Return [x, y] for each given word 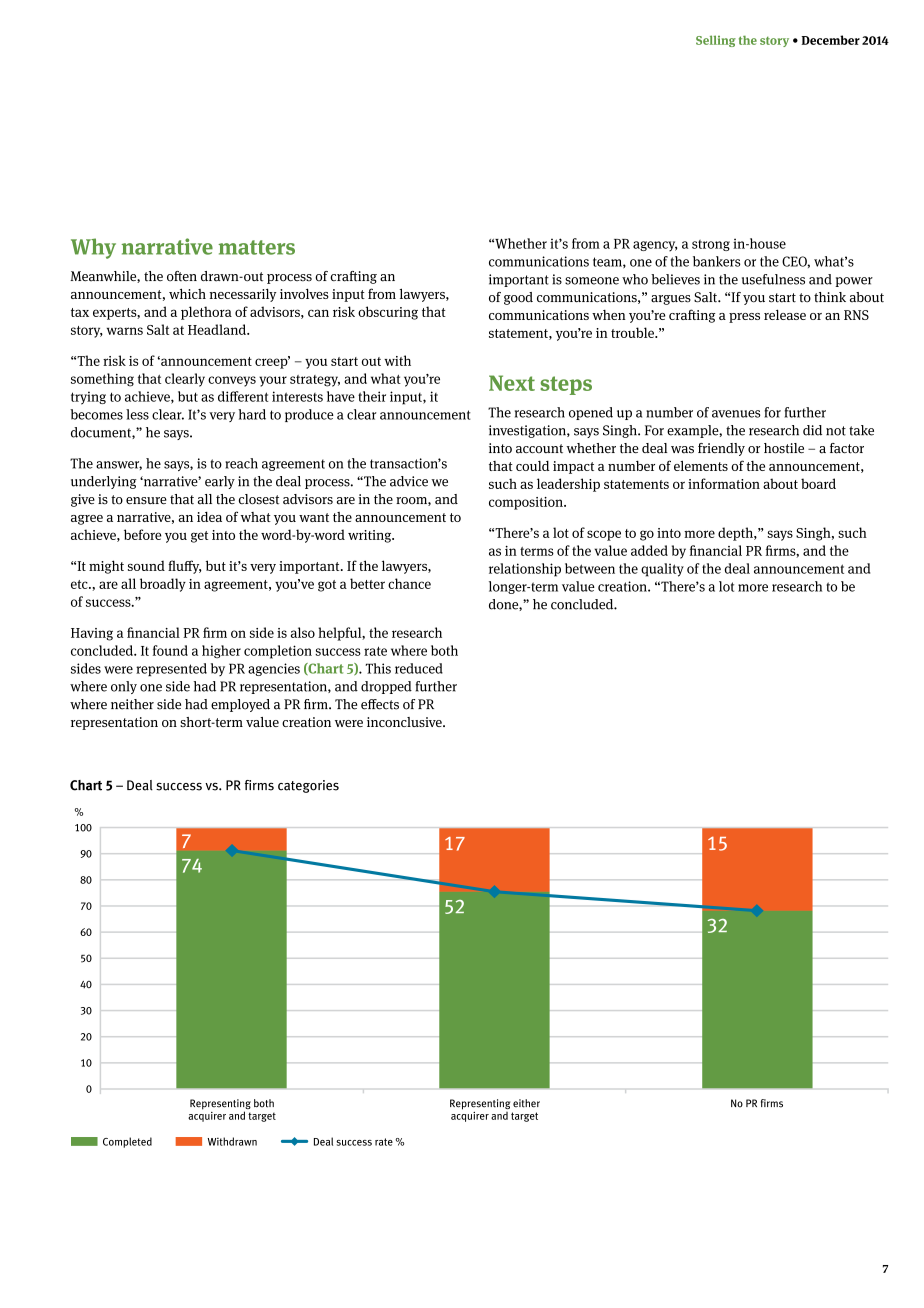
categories [308, 786]
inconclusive [405, 722]
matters [257, 247]
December [830, 40]
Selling [716, 41]
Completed [127, 1142]
